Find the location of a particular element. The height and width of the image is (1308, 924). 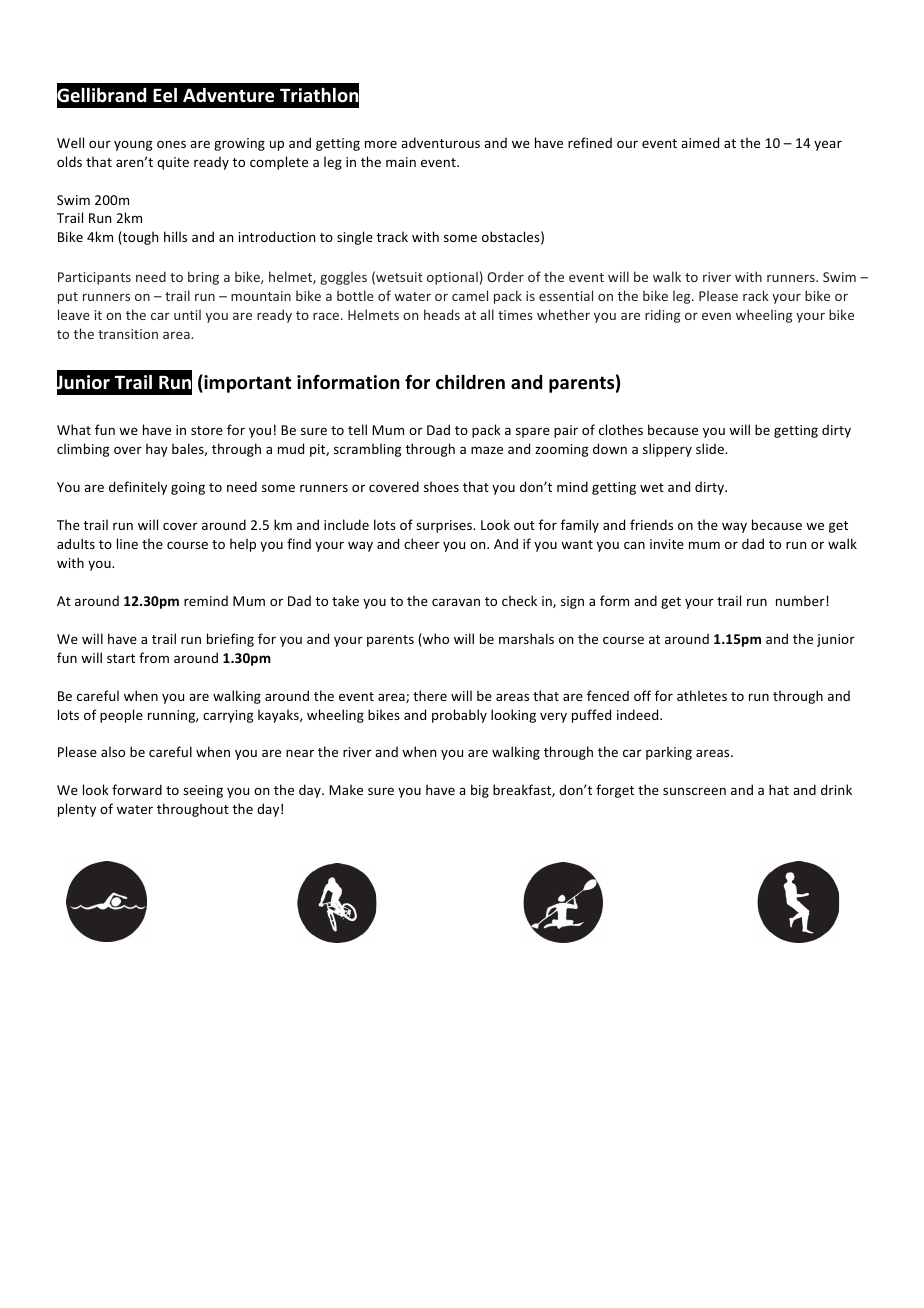

bring is located at coordinates (203, 278).
